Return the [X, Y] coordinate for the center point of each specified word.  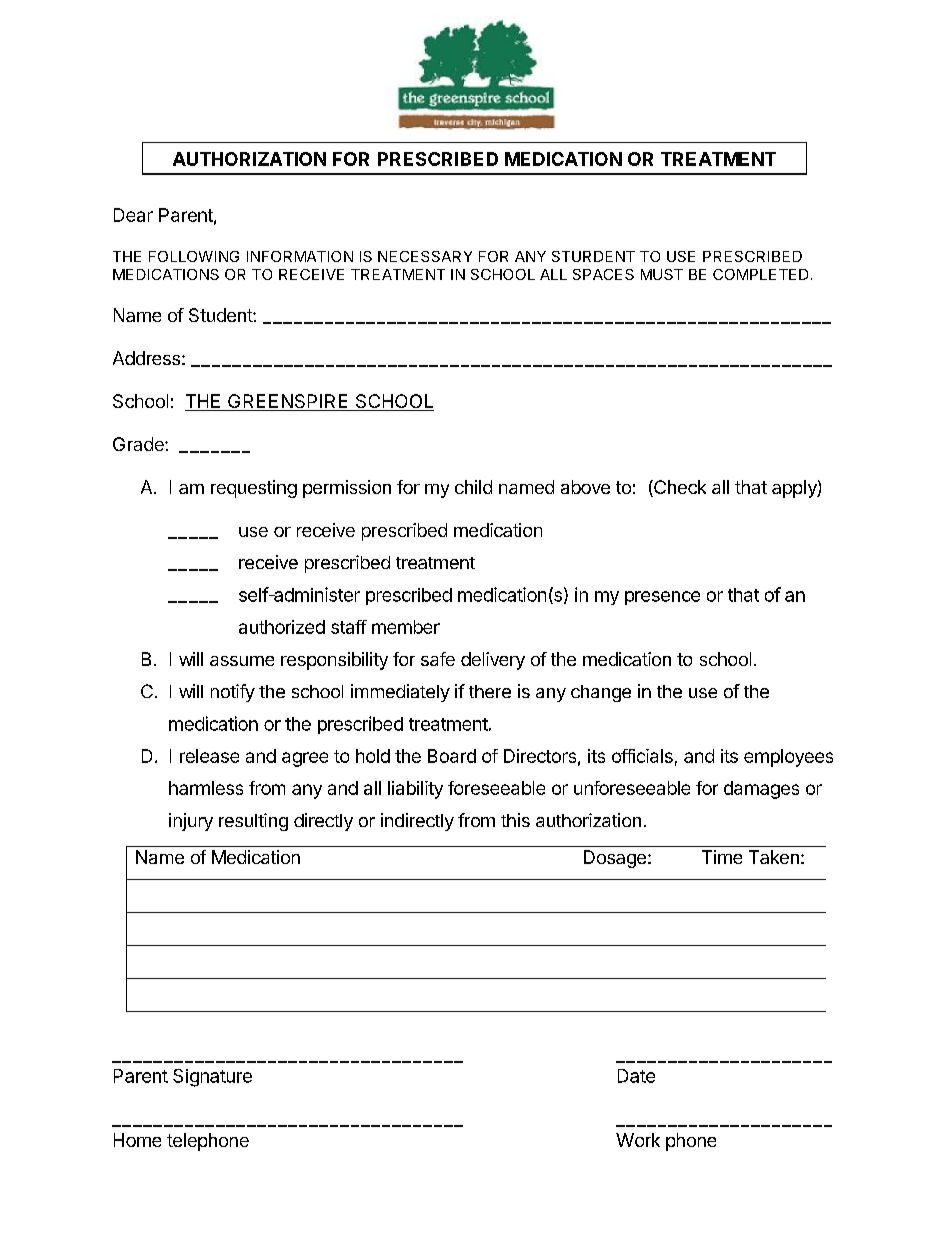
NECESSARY [425, 256]
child [473, 487]
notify [233, 693]
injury [191, 822]
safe [438, 659]
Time [722, 857]
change [601, 693]
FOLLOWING [194, 256]
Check [679, 488]
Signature [212, 1078]
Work [638, 1140]
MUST [662, 274]
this [515, 820]
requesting [254, 489]
